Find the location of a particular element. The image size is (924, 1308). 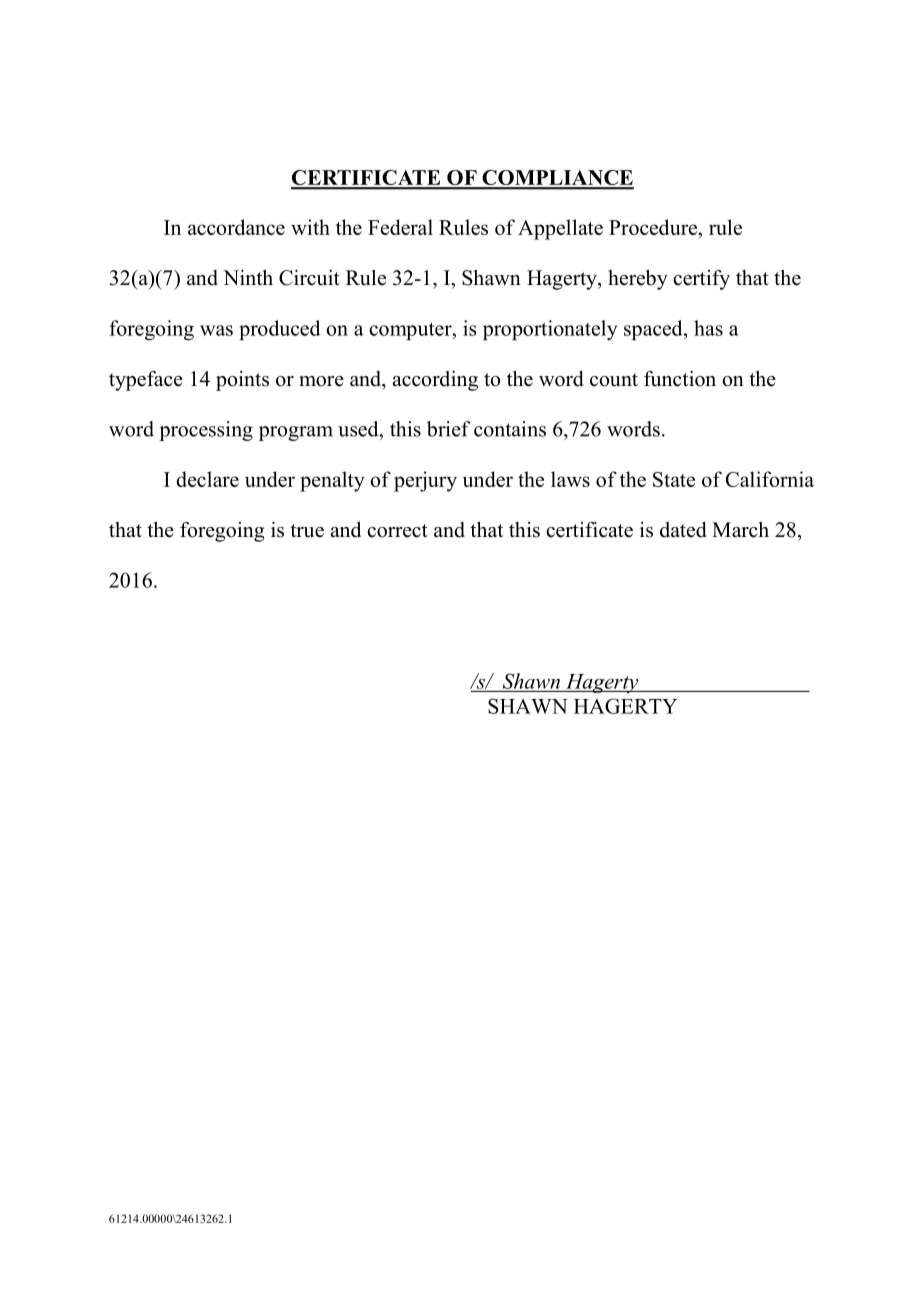

Federal is located at coordinates (400, 227).
